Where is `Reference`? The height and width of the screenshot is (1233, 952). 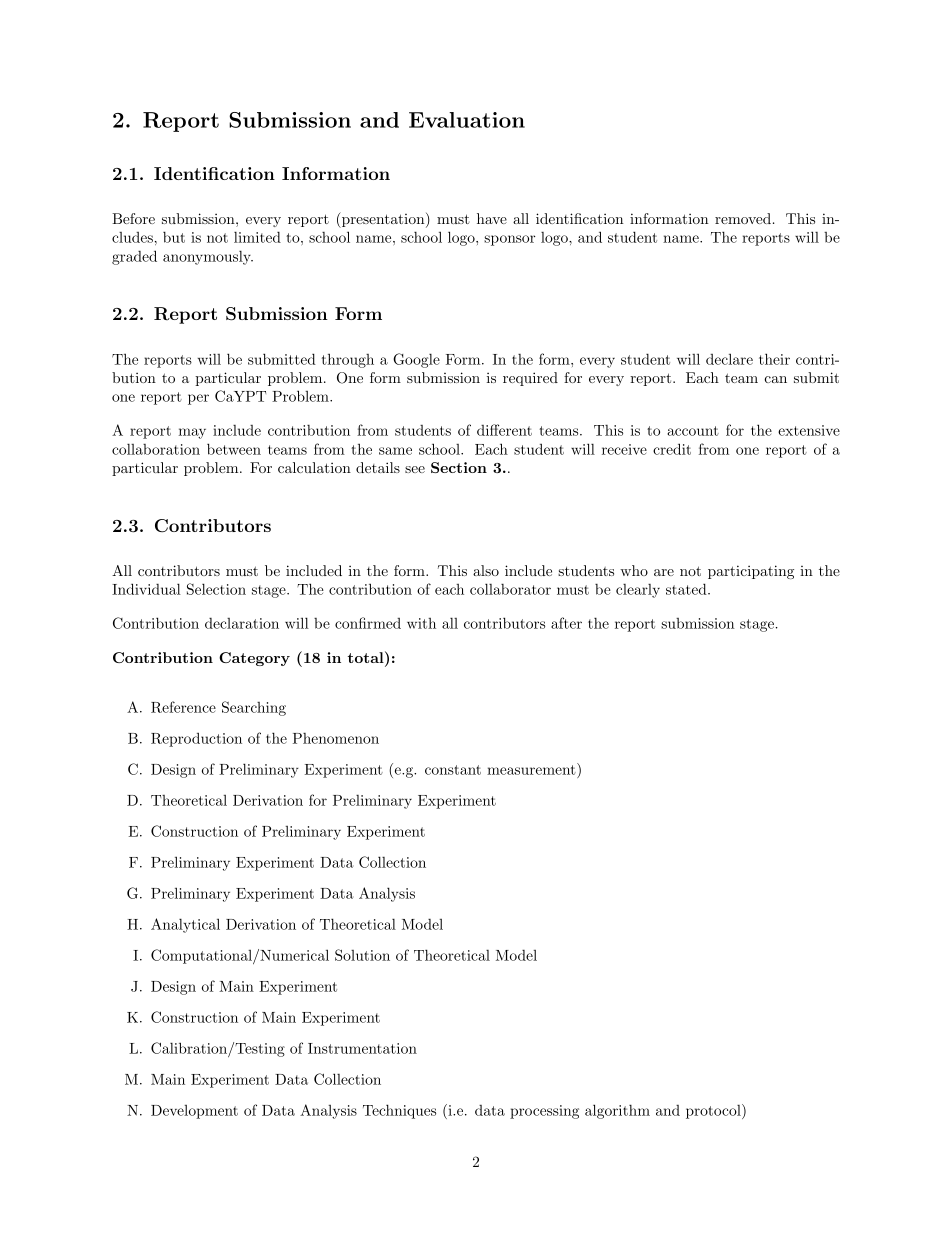
Reference is located at coordinates (183, 707).
